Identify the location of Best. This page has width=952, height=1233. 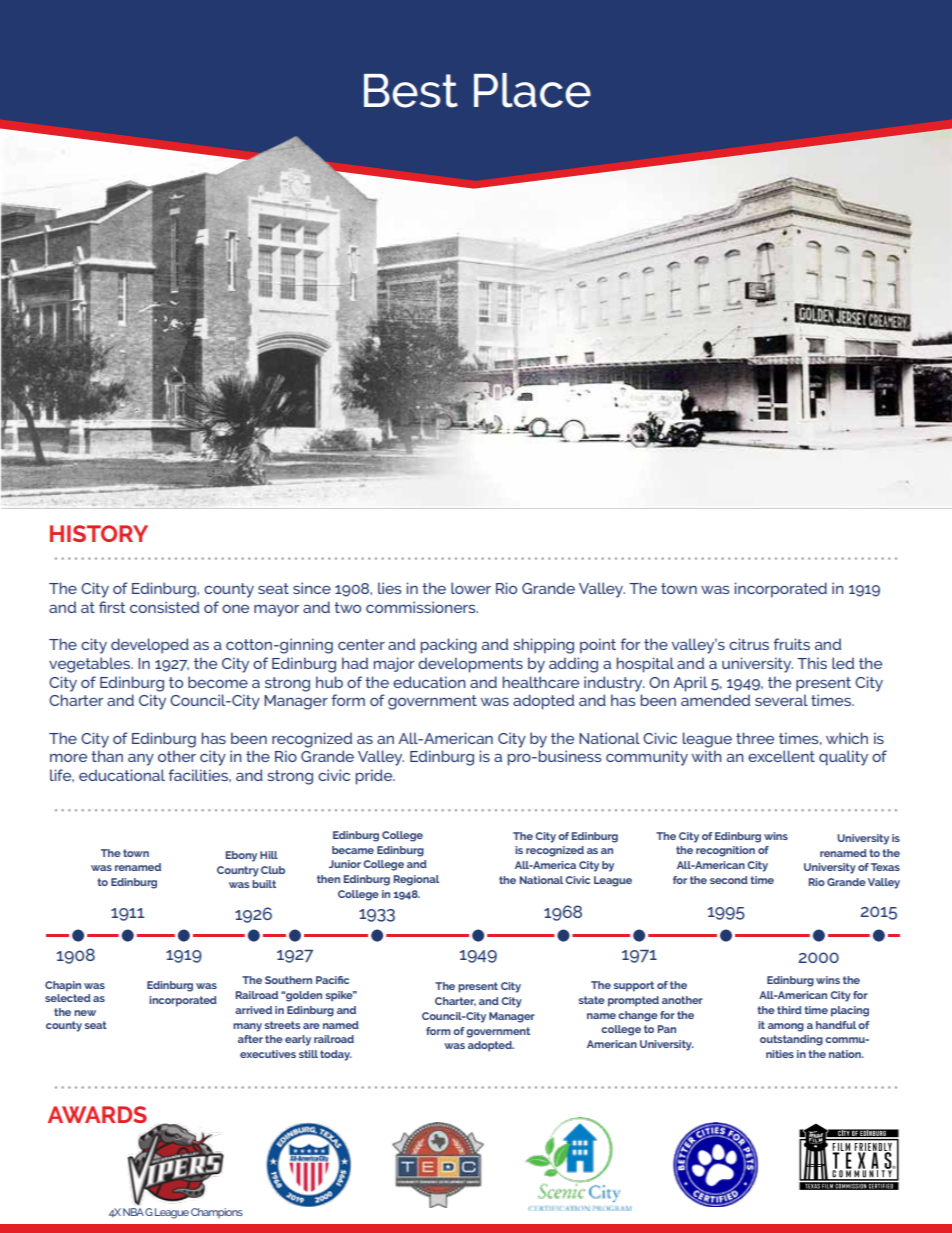
(411, 91).
